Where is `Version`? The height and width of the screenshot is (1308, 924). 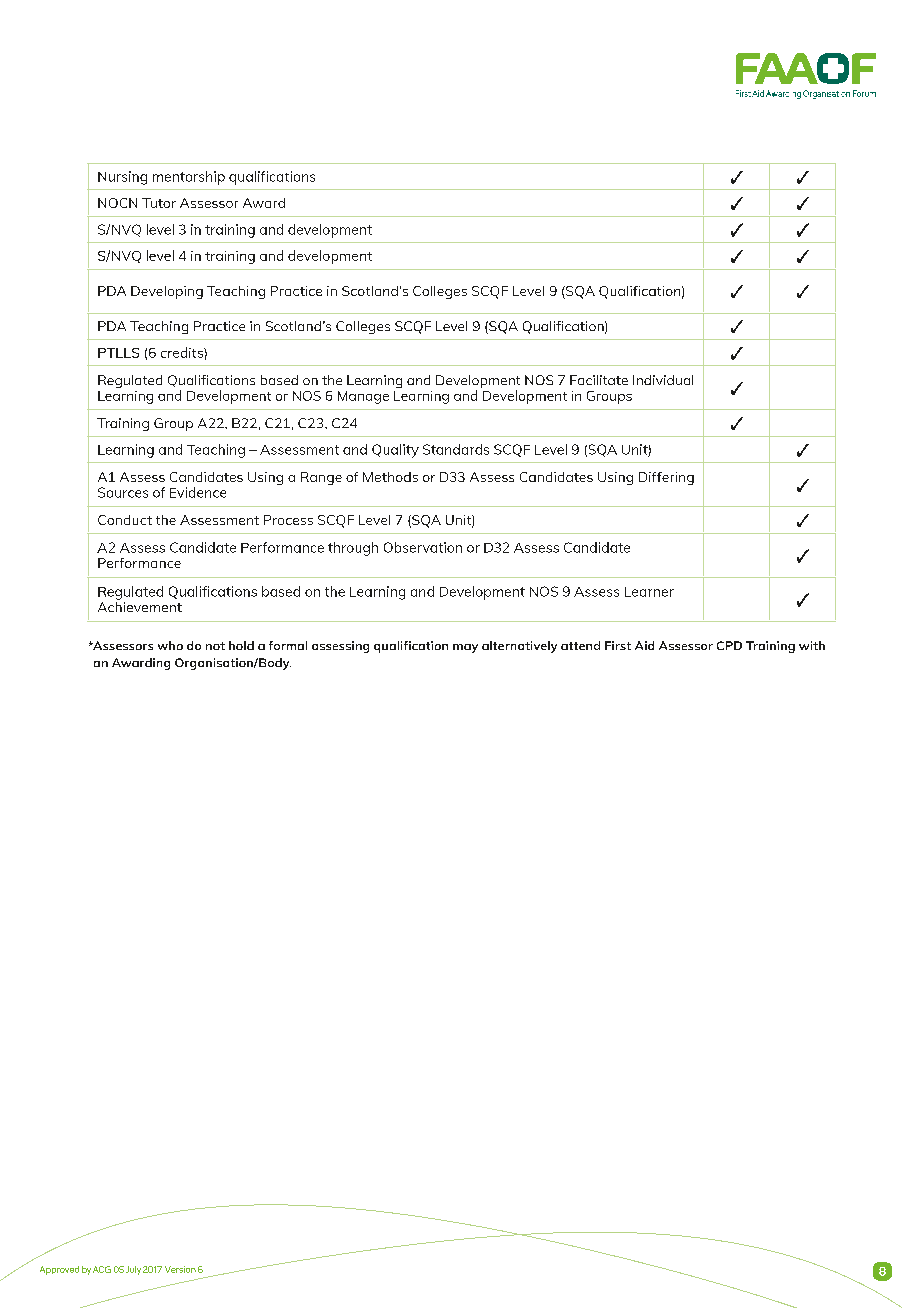
Version is located at coordinates (180, 1269).
